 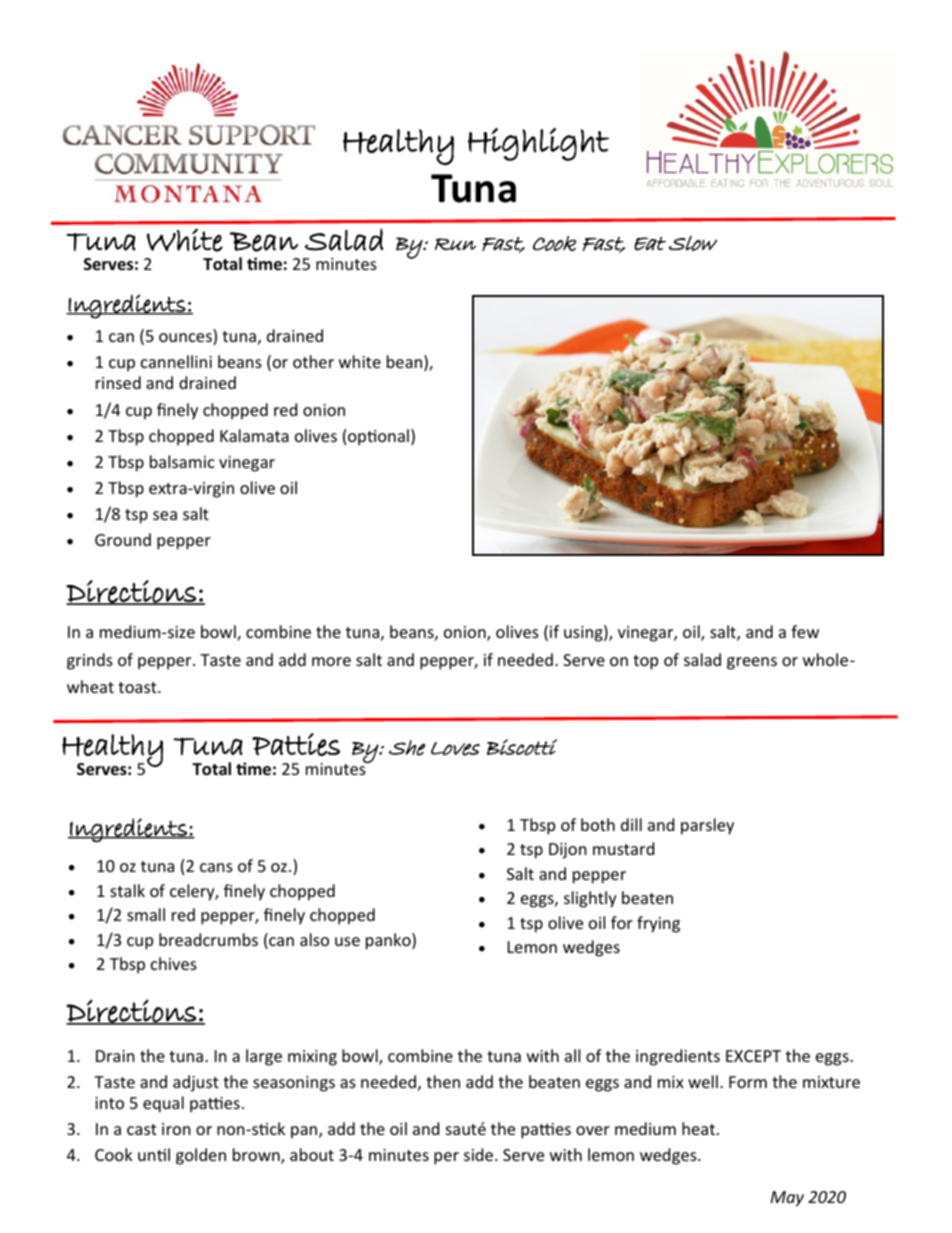 I want to click on golden, so click(x=201, y=1156).
